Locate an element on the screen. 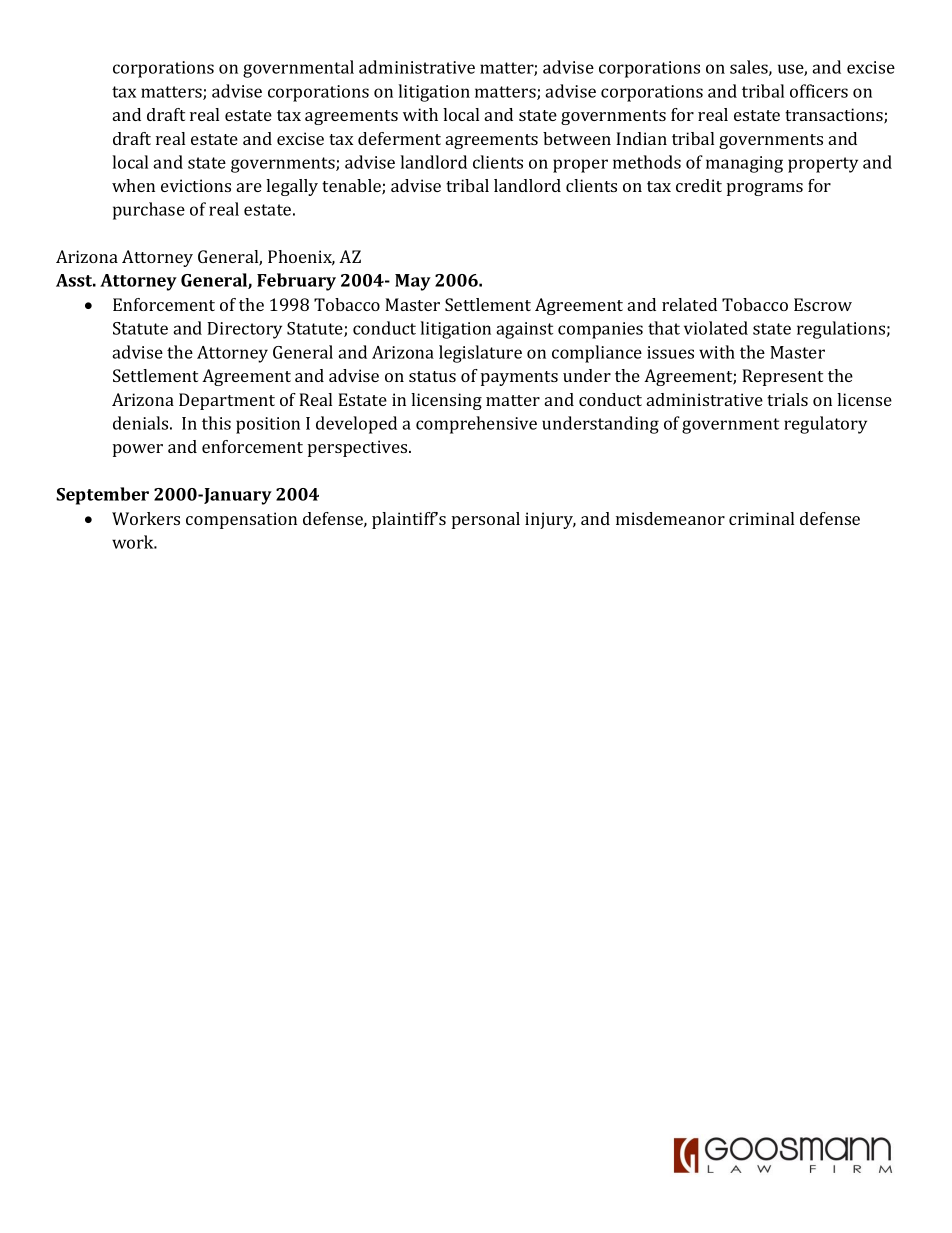 This screenshot has height=1233, width=952. officers is located at coordinates (819, 91).
